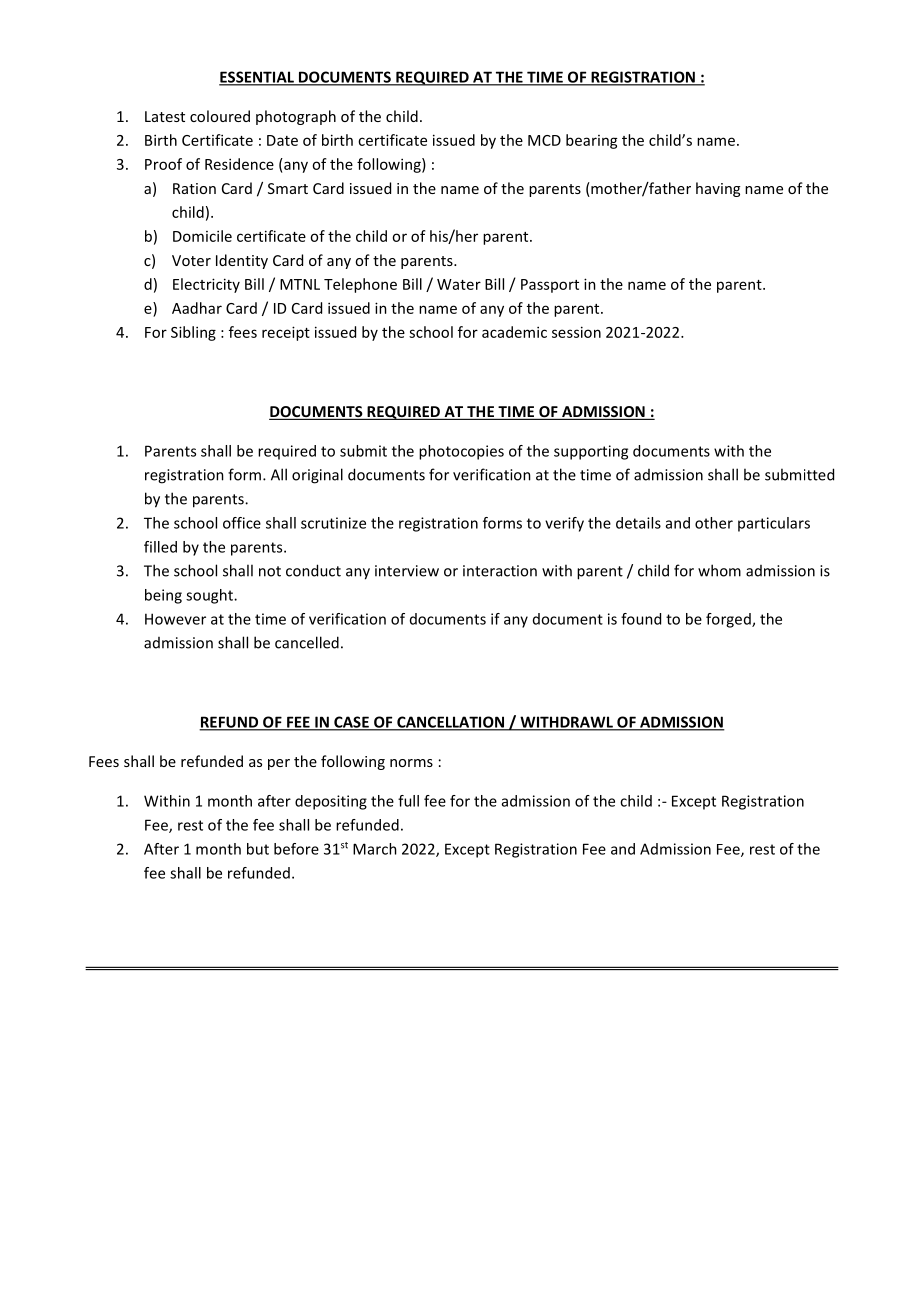 The height and width of the document is (1308, 924). I want to click on MCD, so click(544, 140).
